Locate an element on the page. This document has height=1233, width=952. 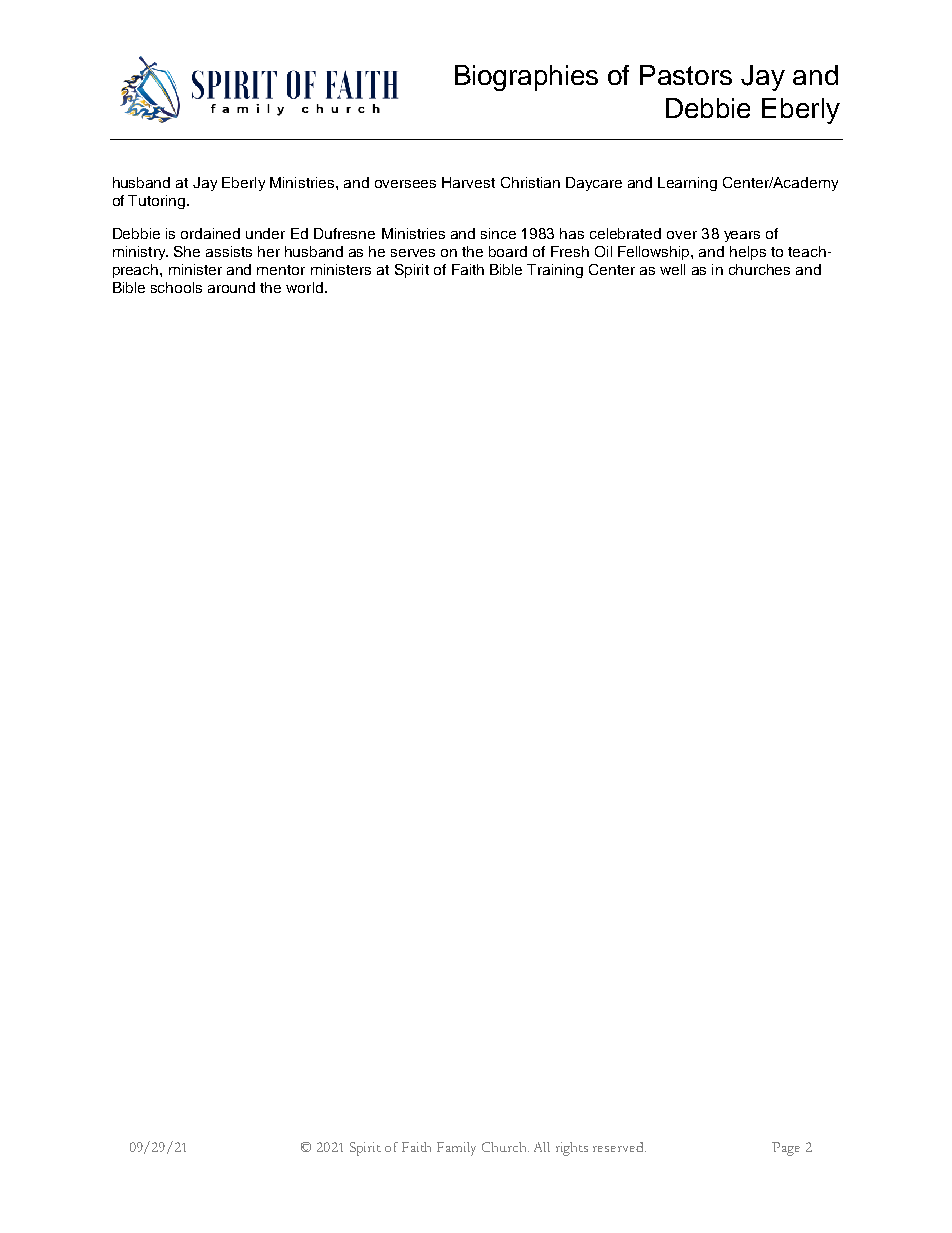
Pastors is located at coordinates (686, 75).
